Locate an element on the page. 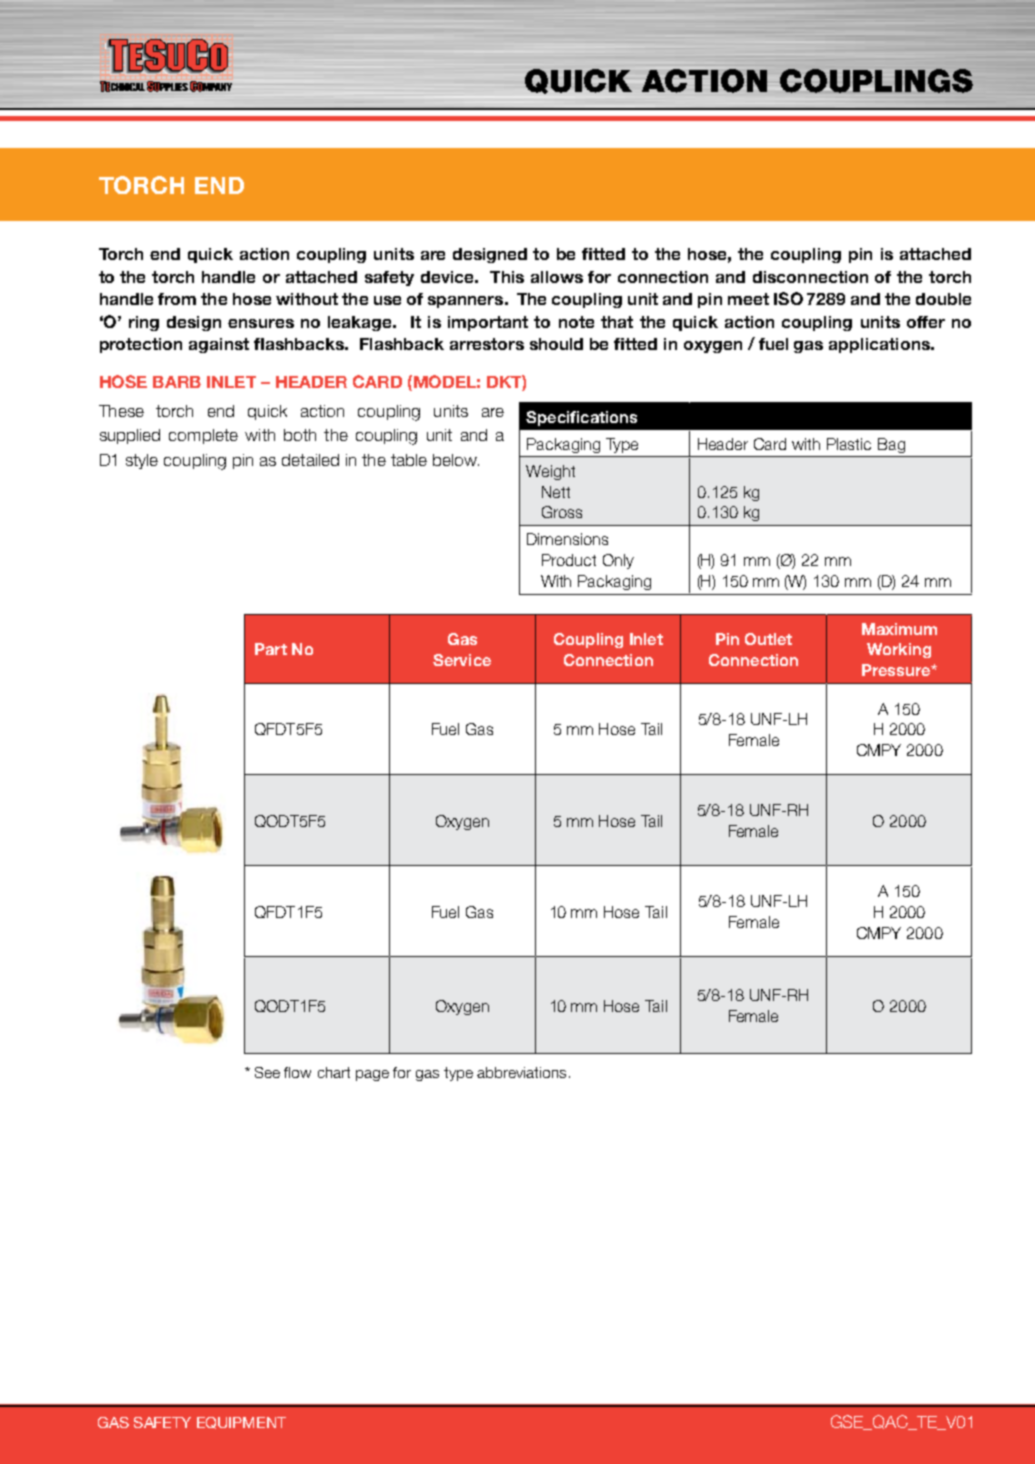 This document has height=1464, width=1035. ensures is located at coordinates (261, 323).
